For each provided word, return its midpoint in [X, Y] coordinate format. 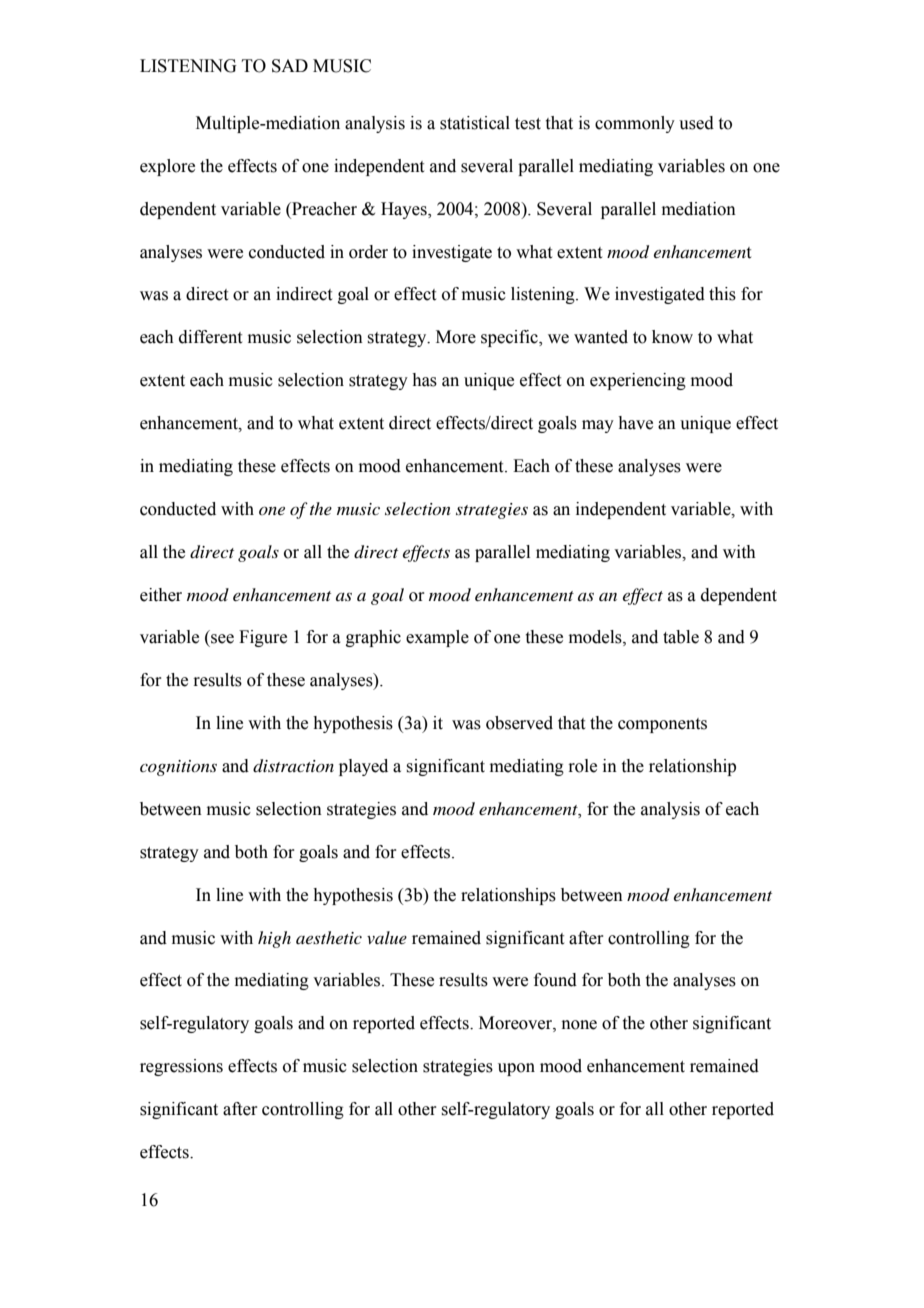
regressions [181, 1067]
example [437, 638]
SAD [290, 66]
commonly [635, 124]
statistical [475, 123]
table [681, 637]
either [161, 595]
